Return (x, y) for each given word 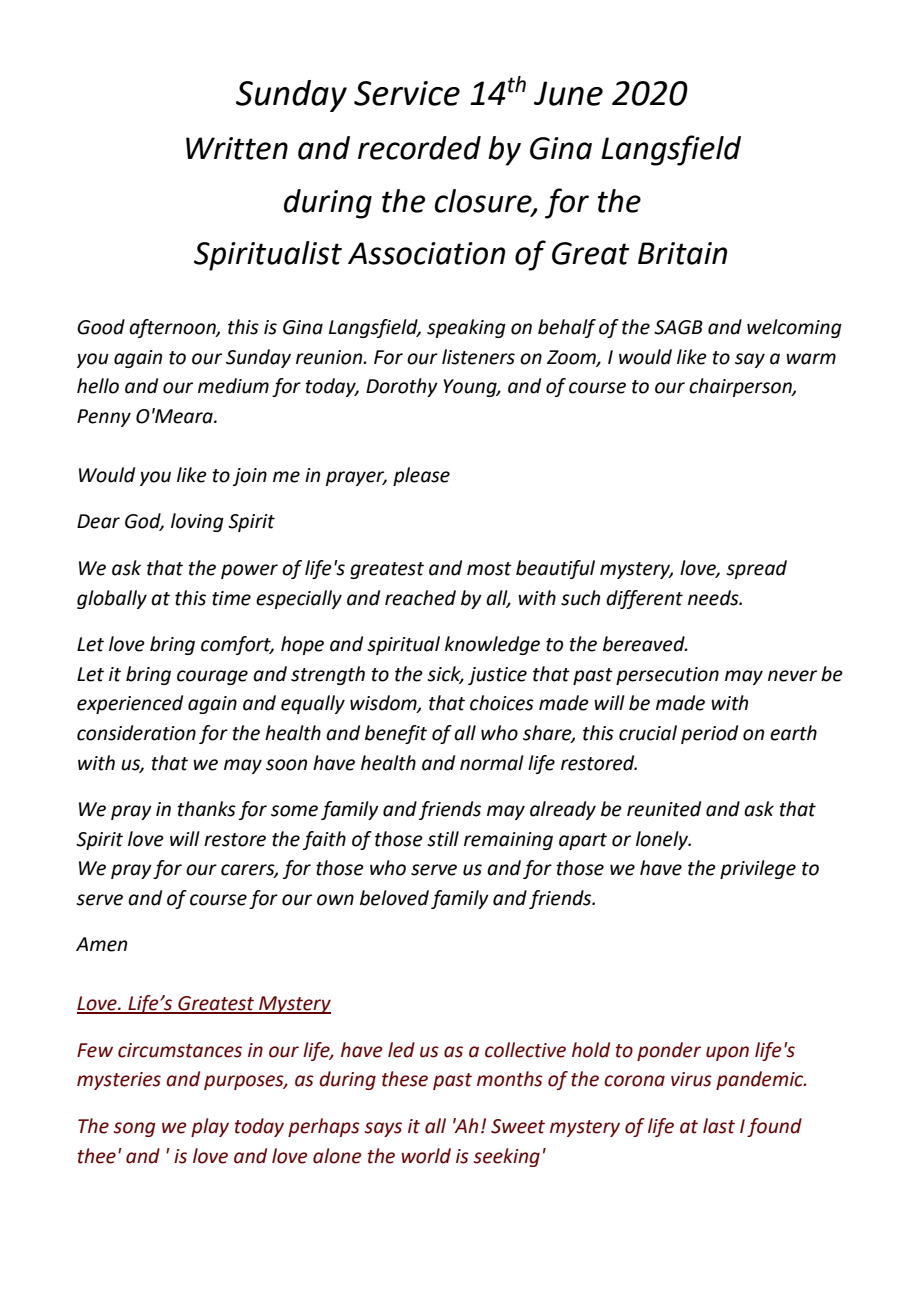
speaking (466, 328)
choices (502, 703)
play (210, 1127)
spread (756, 569)
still (443, 839)
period (709, 734)
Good (101, 327)
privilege (758, 869)
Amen (101, 944)
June (568, 93)
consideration (136, 733)
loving (197, 522)
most (489, 569)
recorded (419, 148)
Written (237, 148)
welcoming (794, 328)
